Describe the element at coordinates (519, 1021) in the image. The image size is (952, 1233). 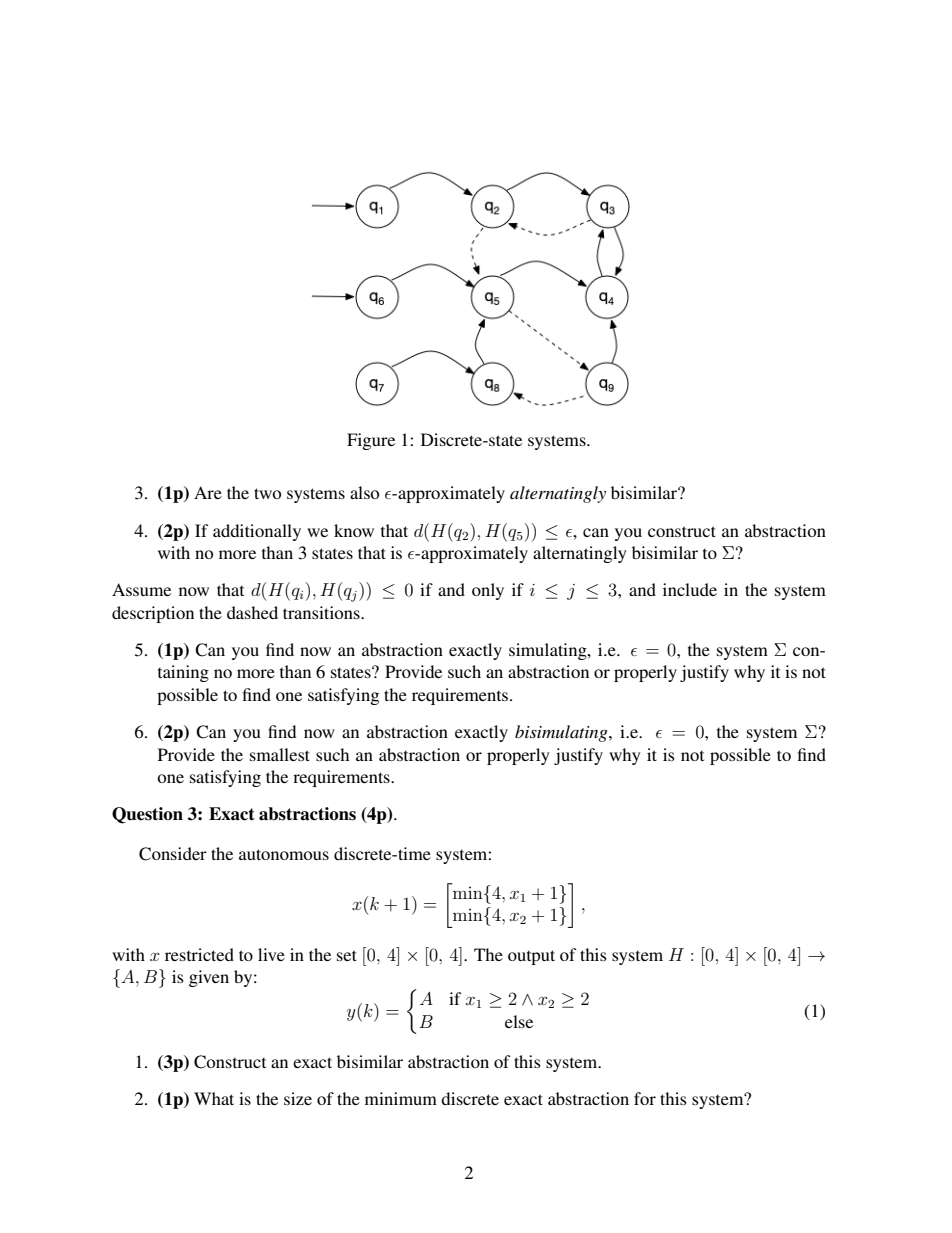
I see `else` at that location.
